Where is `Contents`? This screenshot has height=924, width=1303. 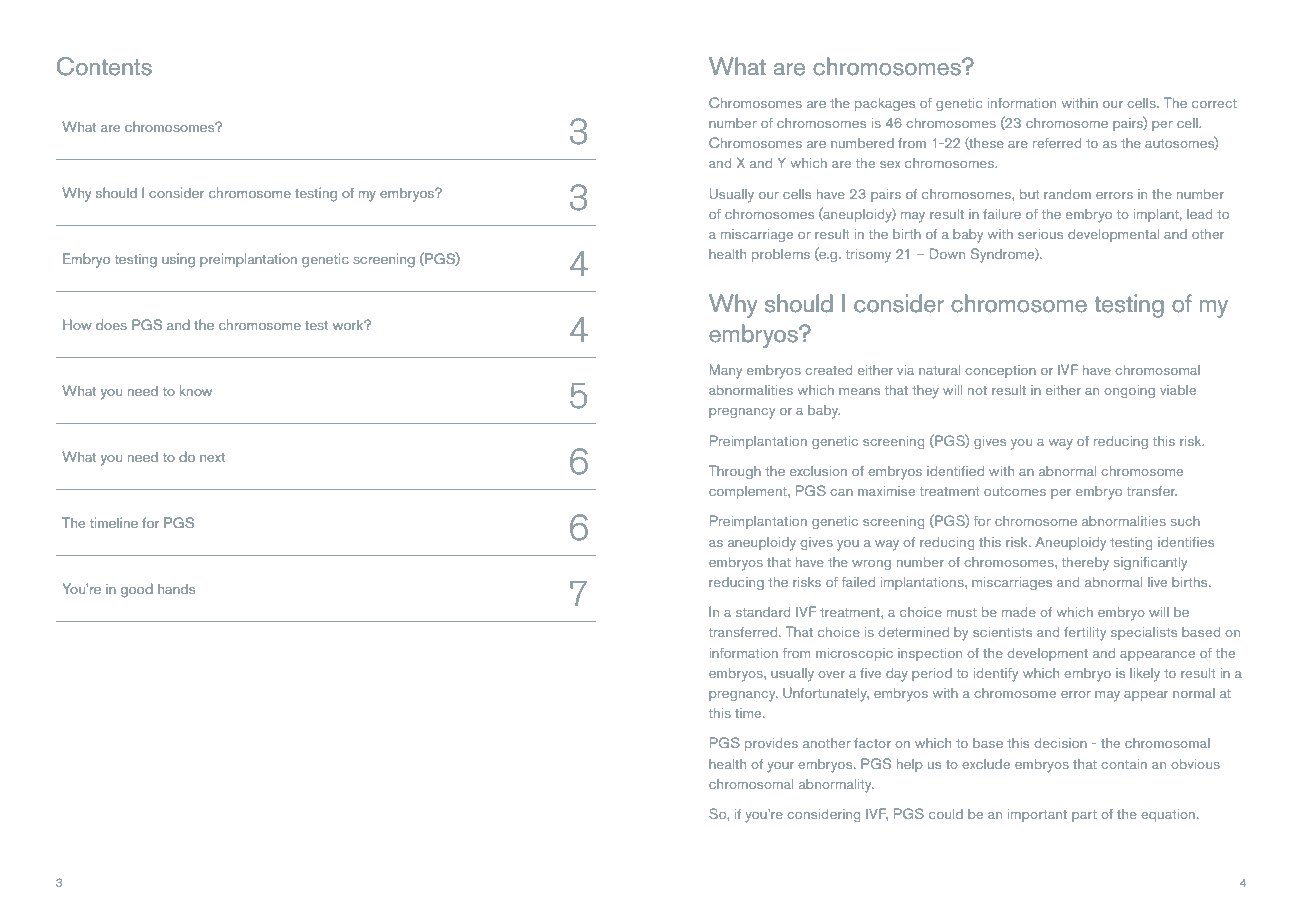 Contents is located at coordinates (104, 66).
